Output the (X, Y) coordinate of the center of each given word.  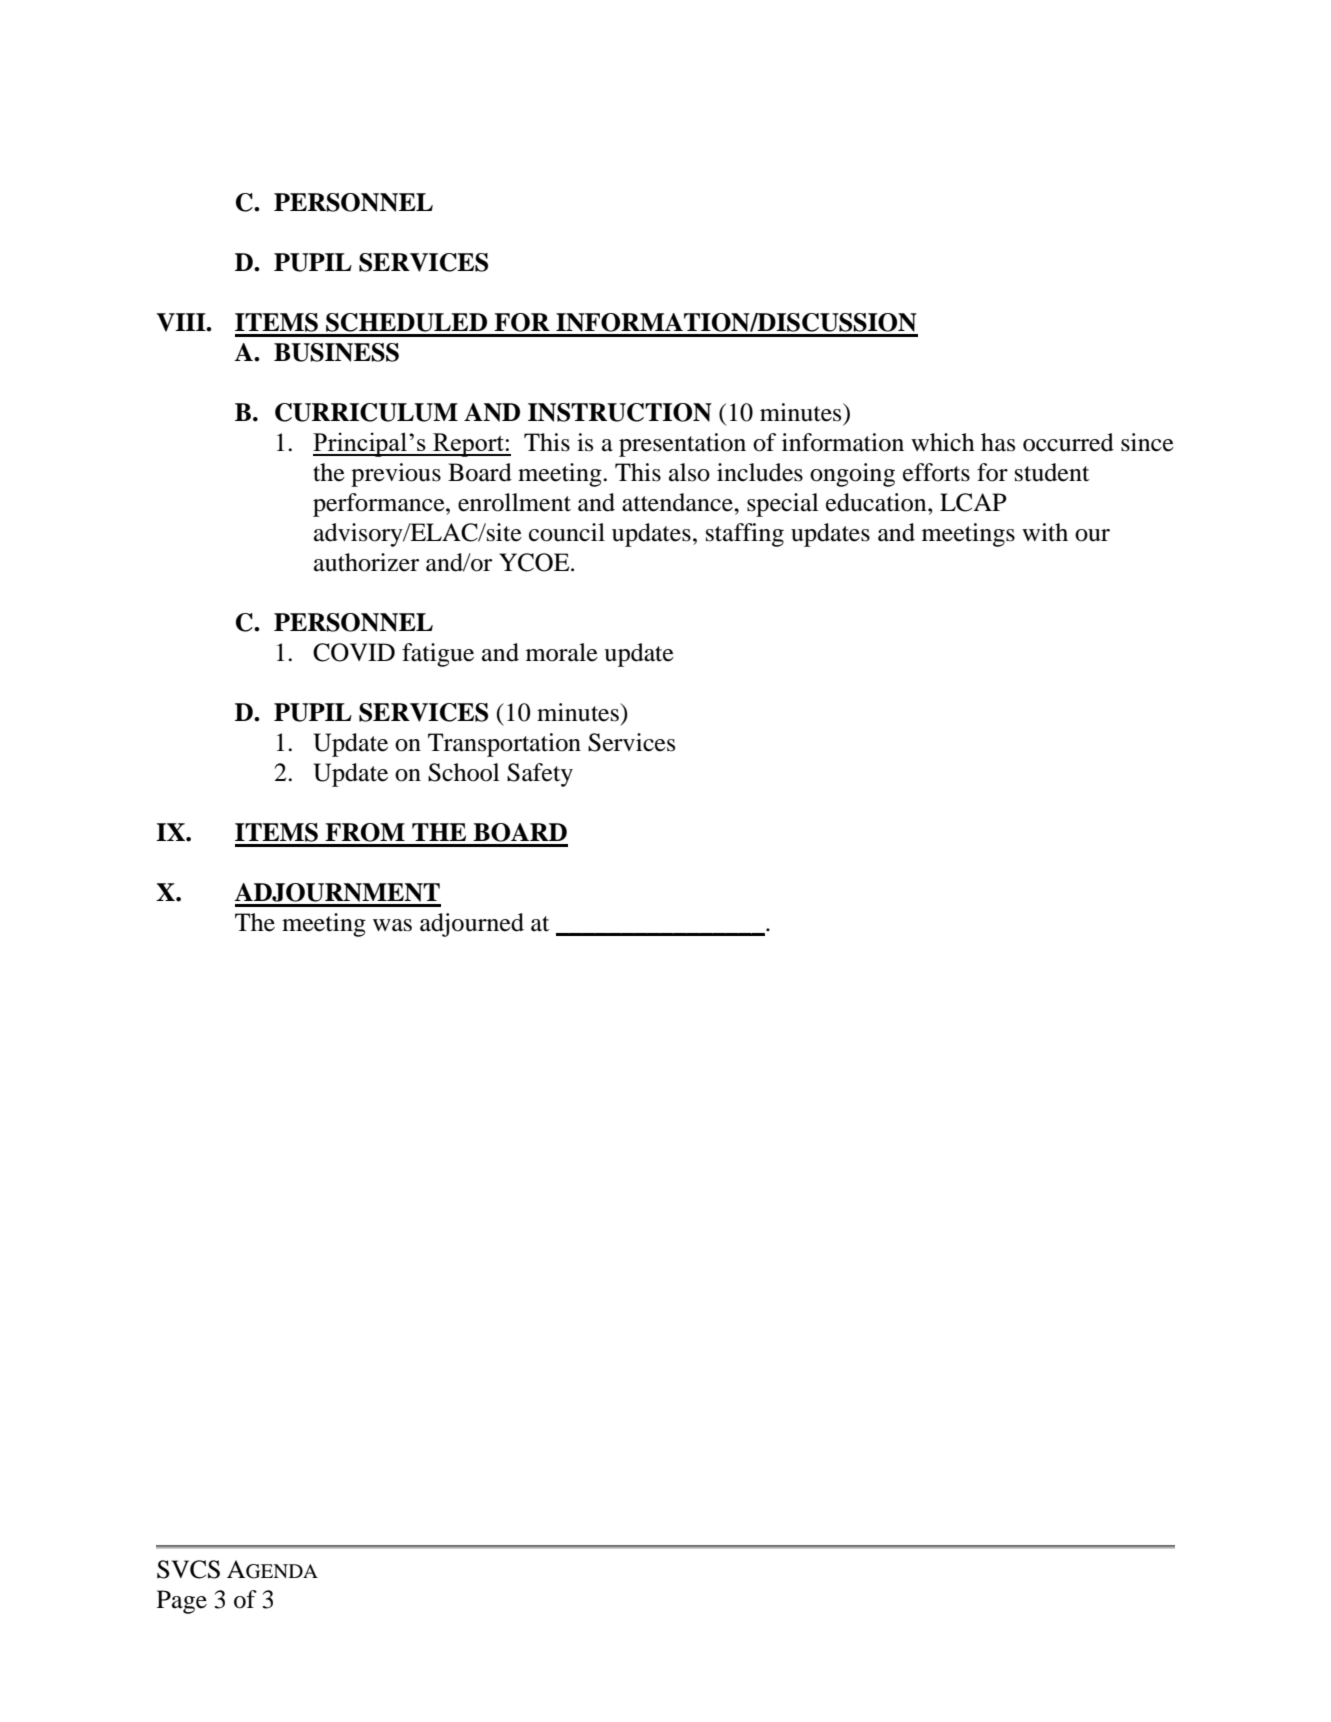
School (463, 772)
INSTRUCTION (620, 412)
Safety (540, 775)
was (392, 925)
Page (182, 1602)
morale (562, 652)
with (1045, 532)
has (998, 442)
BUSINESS (336, 352)
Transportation (504, 745)
